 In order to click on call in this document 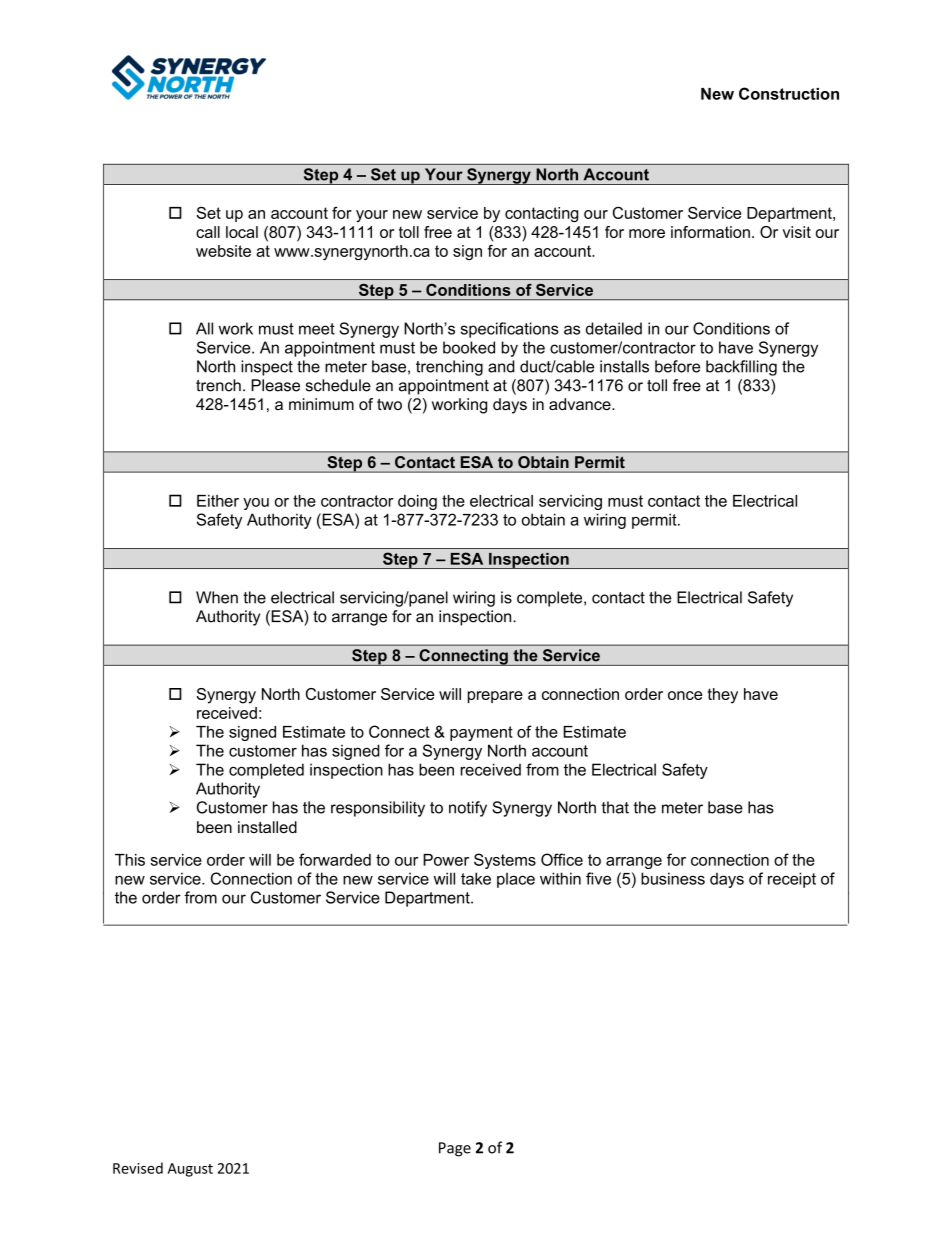, I will do `click(208, 232)`.
